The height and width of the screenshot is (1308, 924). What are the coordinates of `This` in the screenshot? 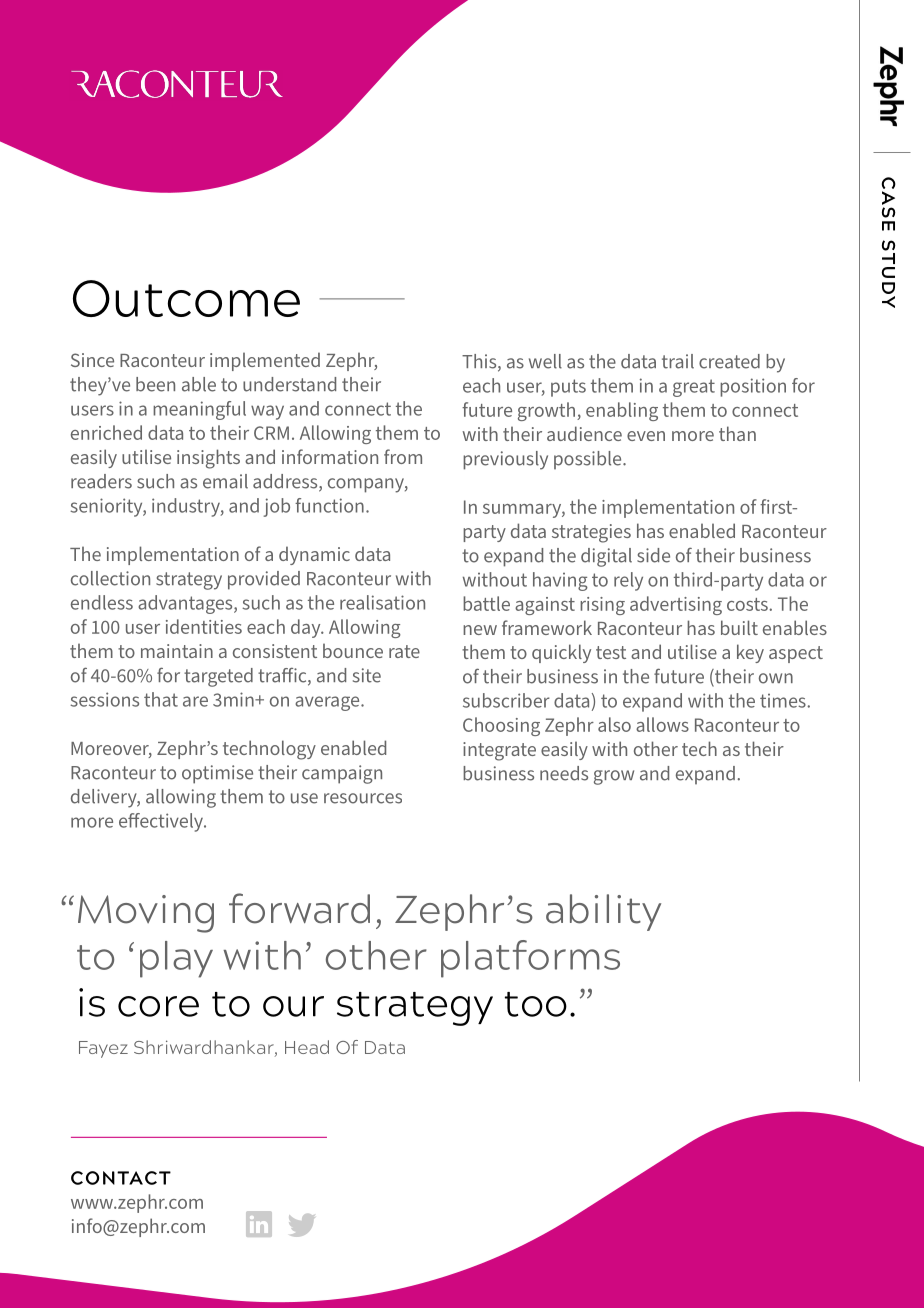 It's located at (480, 362).
